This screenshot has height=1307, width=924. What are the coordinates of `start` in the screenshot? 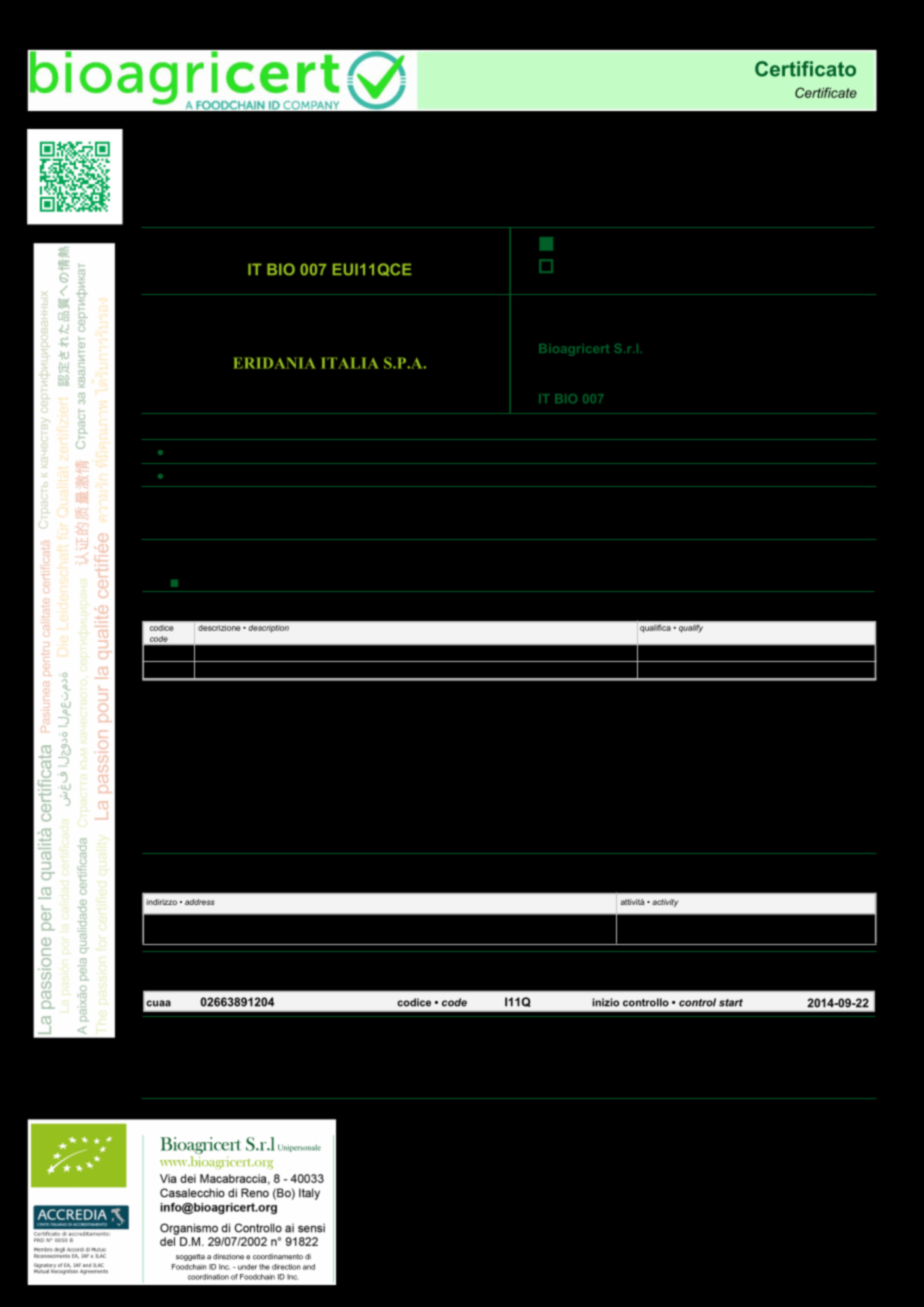 It's located at (731, 1003).
